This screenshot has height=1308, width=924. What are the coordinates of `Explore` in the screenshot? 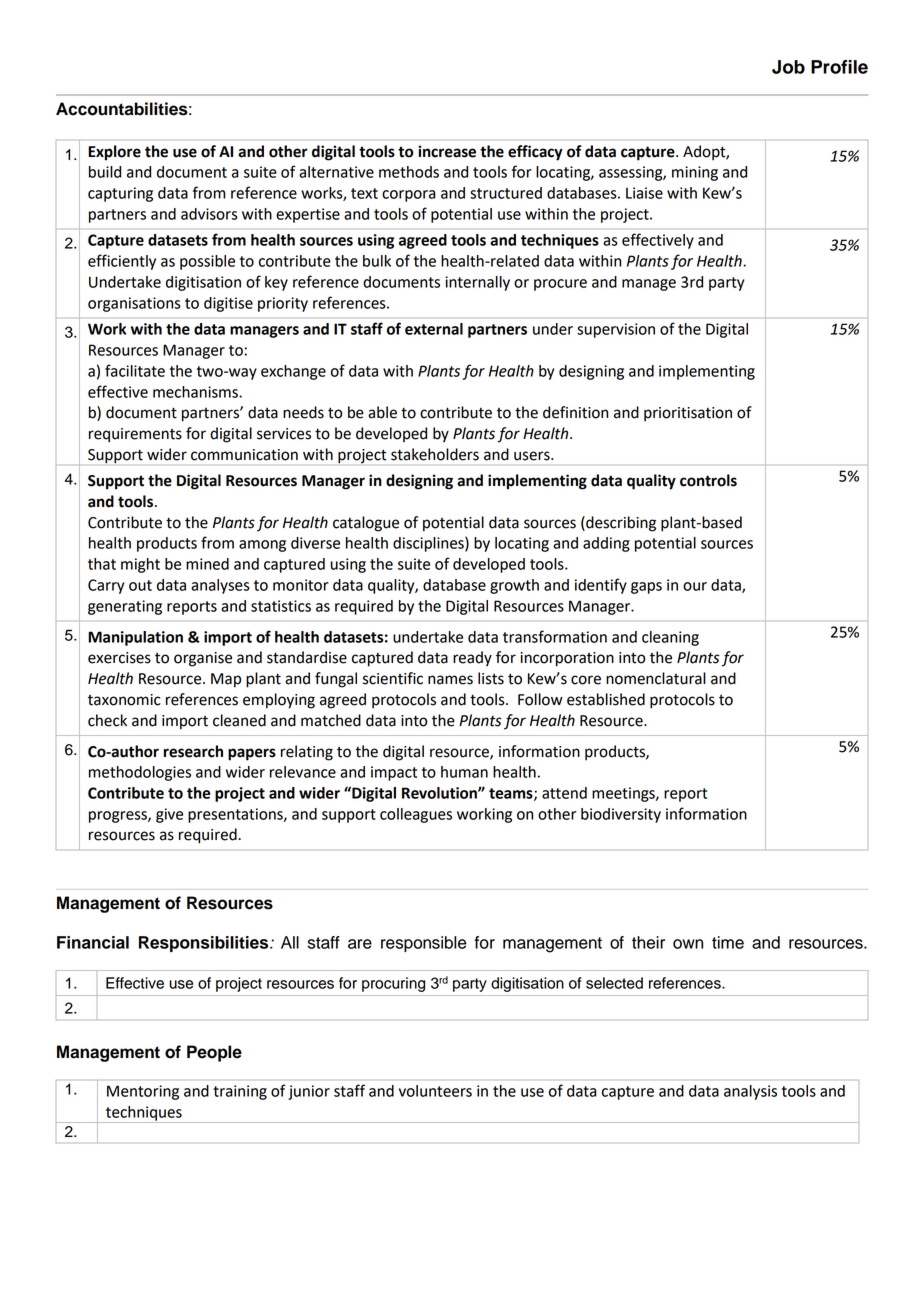 It's located at (114, 153).
